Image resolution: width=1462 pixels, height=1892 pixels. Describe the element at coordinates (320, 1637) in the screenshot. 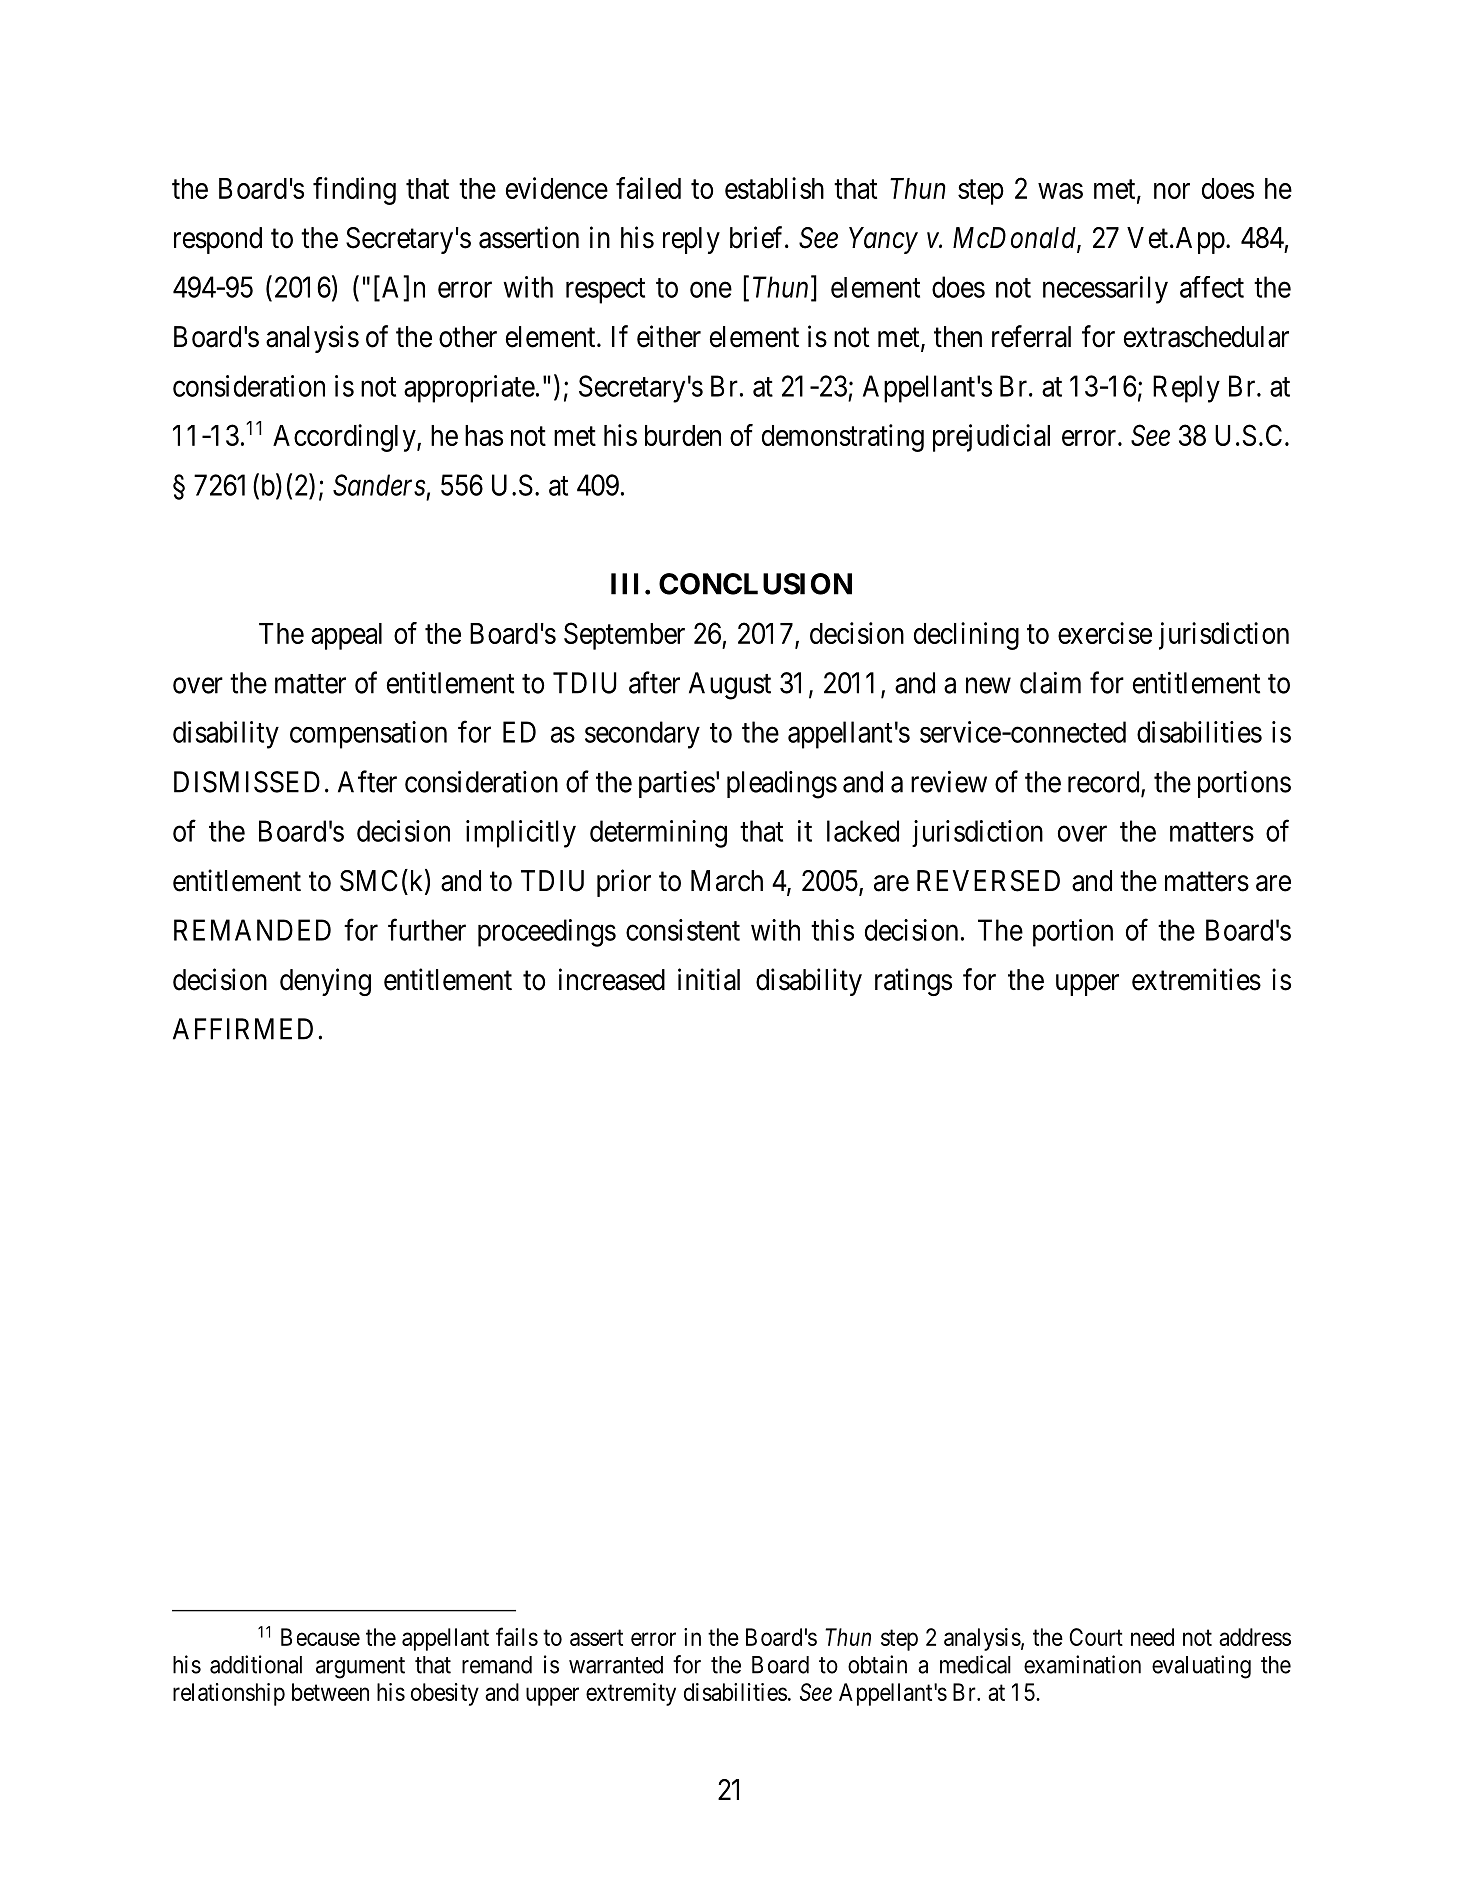

I see `Because` at that location.
